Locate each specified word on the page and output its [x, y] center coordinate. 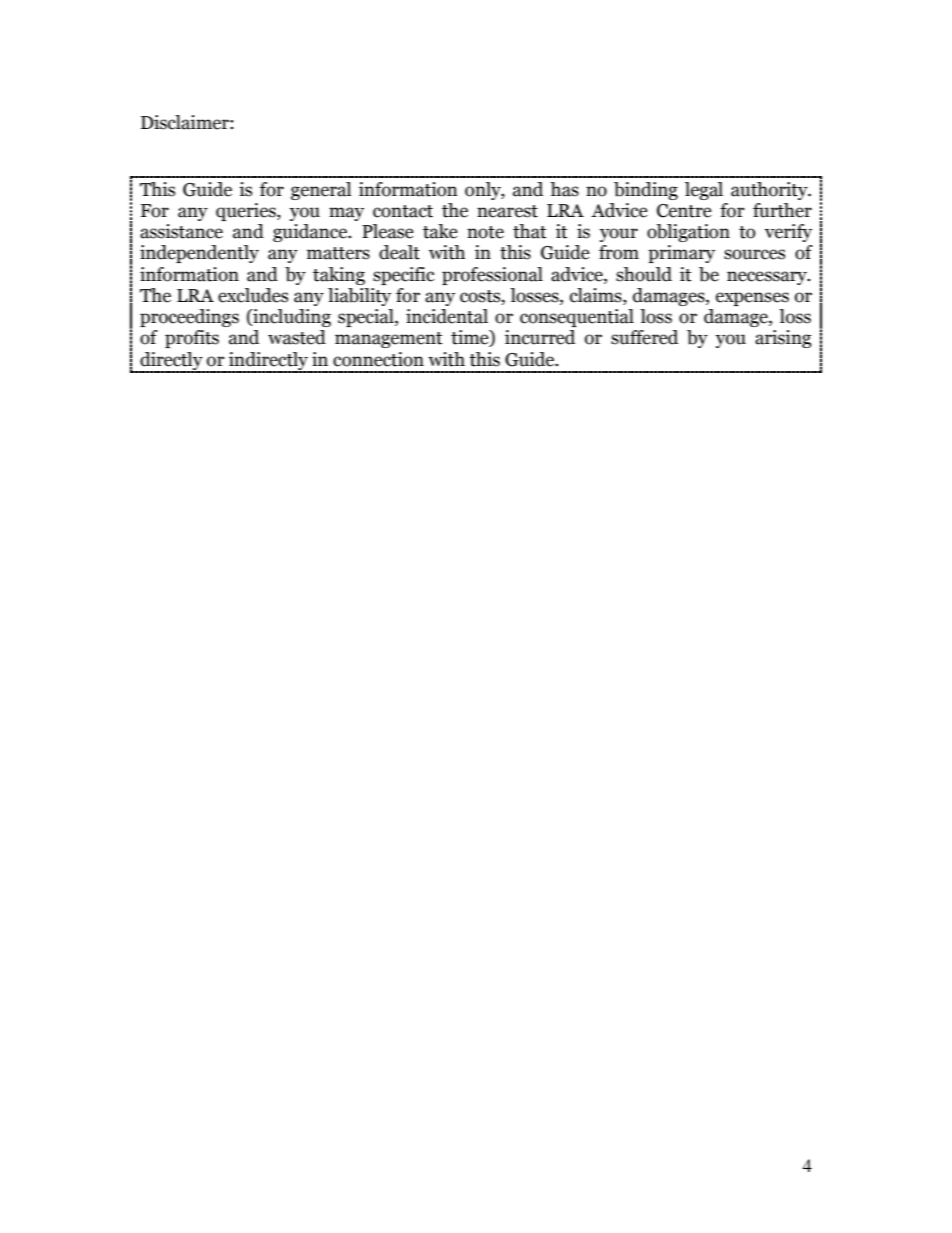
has [564, 189]
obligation [688, 233]
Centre [684, 211]
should [644, 274]
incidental [447, 316]
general [321, 191]
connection [378, 359]
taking [339, 276]
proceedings [189, 318]
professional [492, 276]
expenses [752, 299]
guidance [311, 233]
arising [783, 339]
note [485, 232]
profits [192, 339]
